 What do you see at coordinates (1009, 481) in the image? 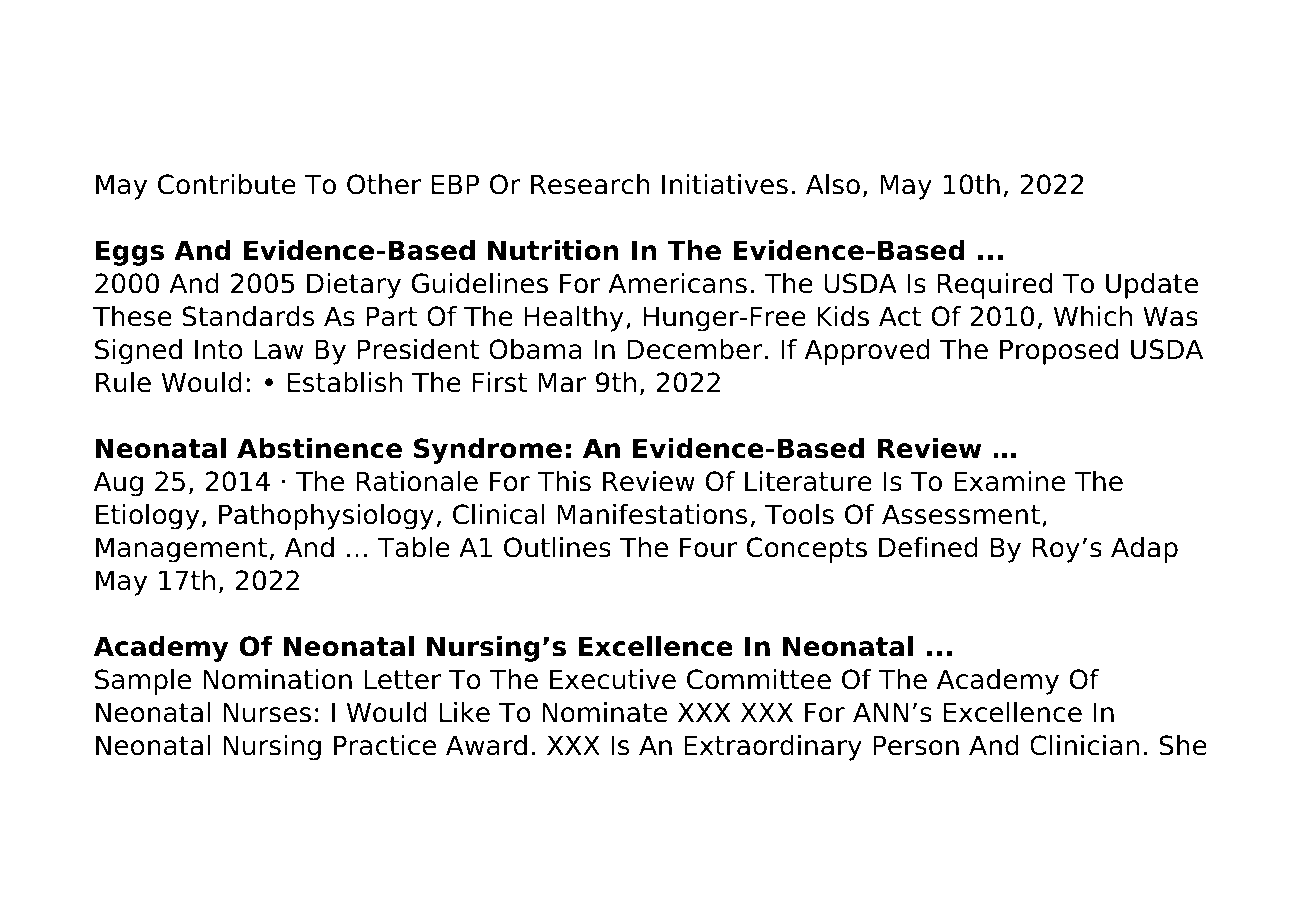
I see `Examine` at bounding box center [1009, 481].
